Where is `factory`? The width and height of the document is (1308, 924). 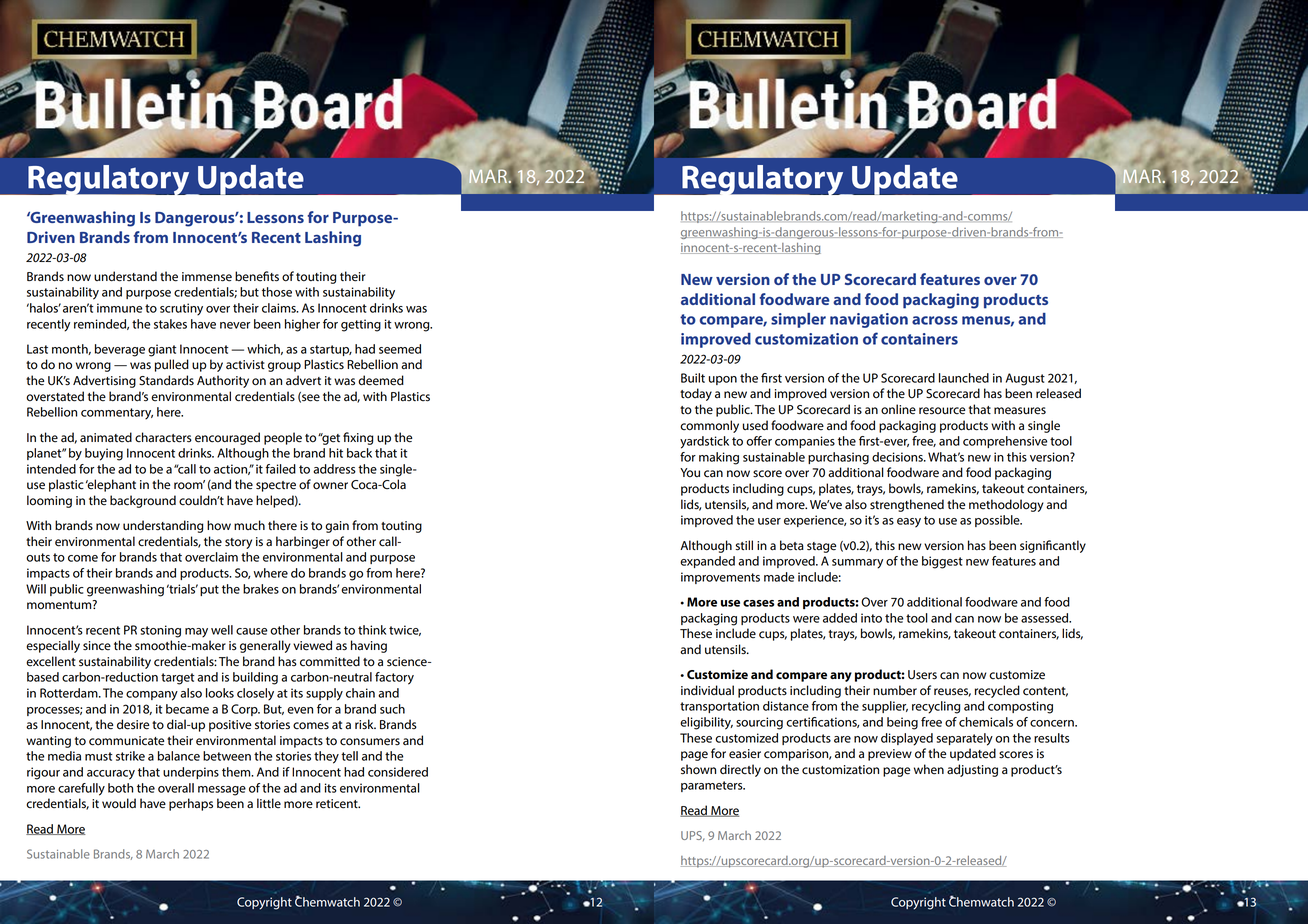
factory is located at coordinates (394, 678).
